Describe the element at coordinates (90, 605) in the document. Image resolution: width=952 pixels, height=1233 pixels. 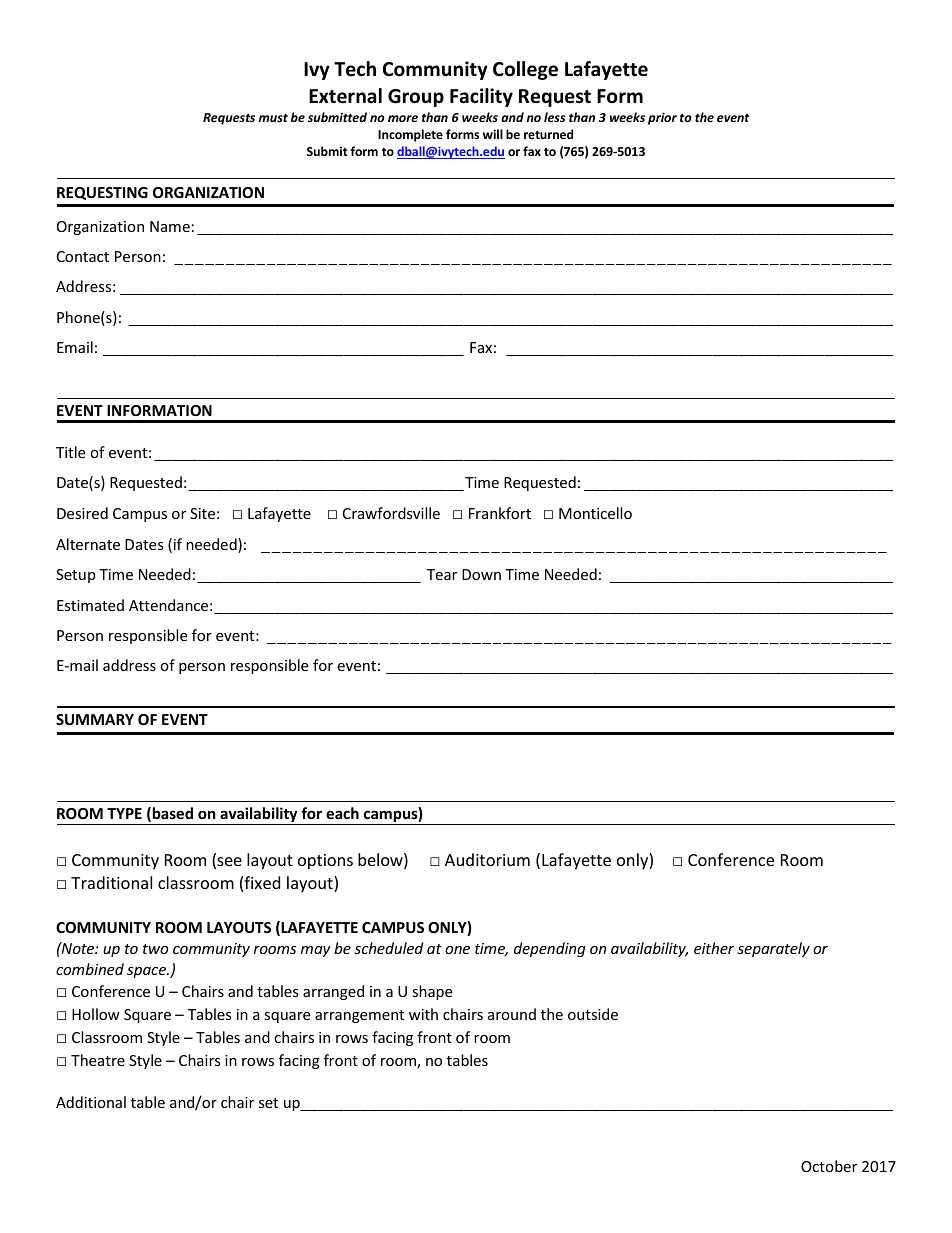
I see `Estimated` at that location.
